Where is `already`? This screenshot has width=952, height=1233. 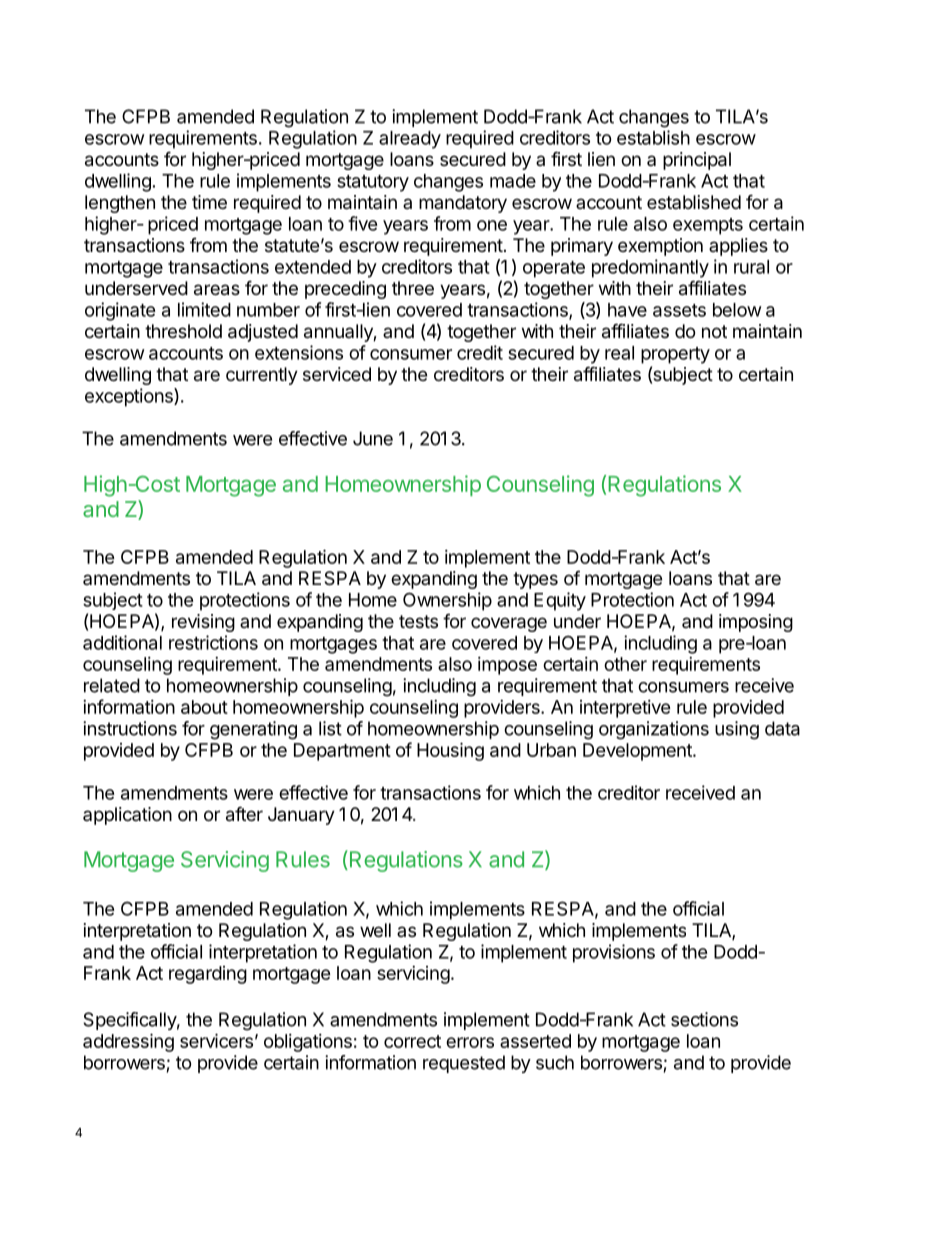 already is located at coordinates (410, 140).
